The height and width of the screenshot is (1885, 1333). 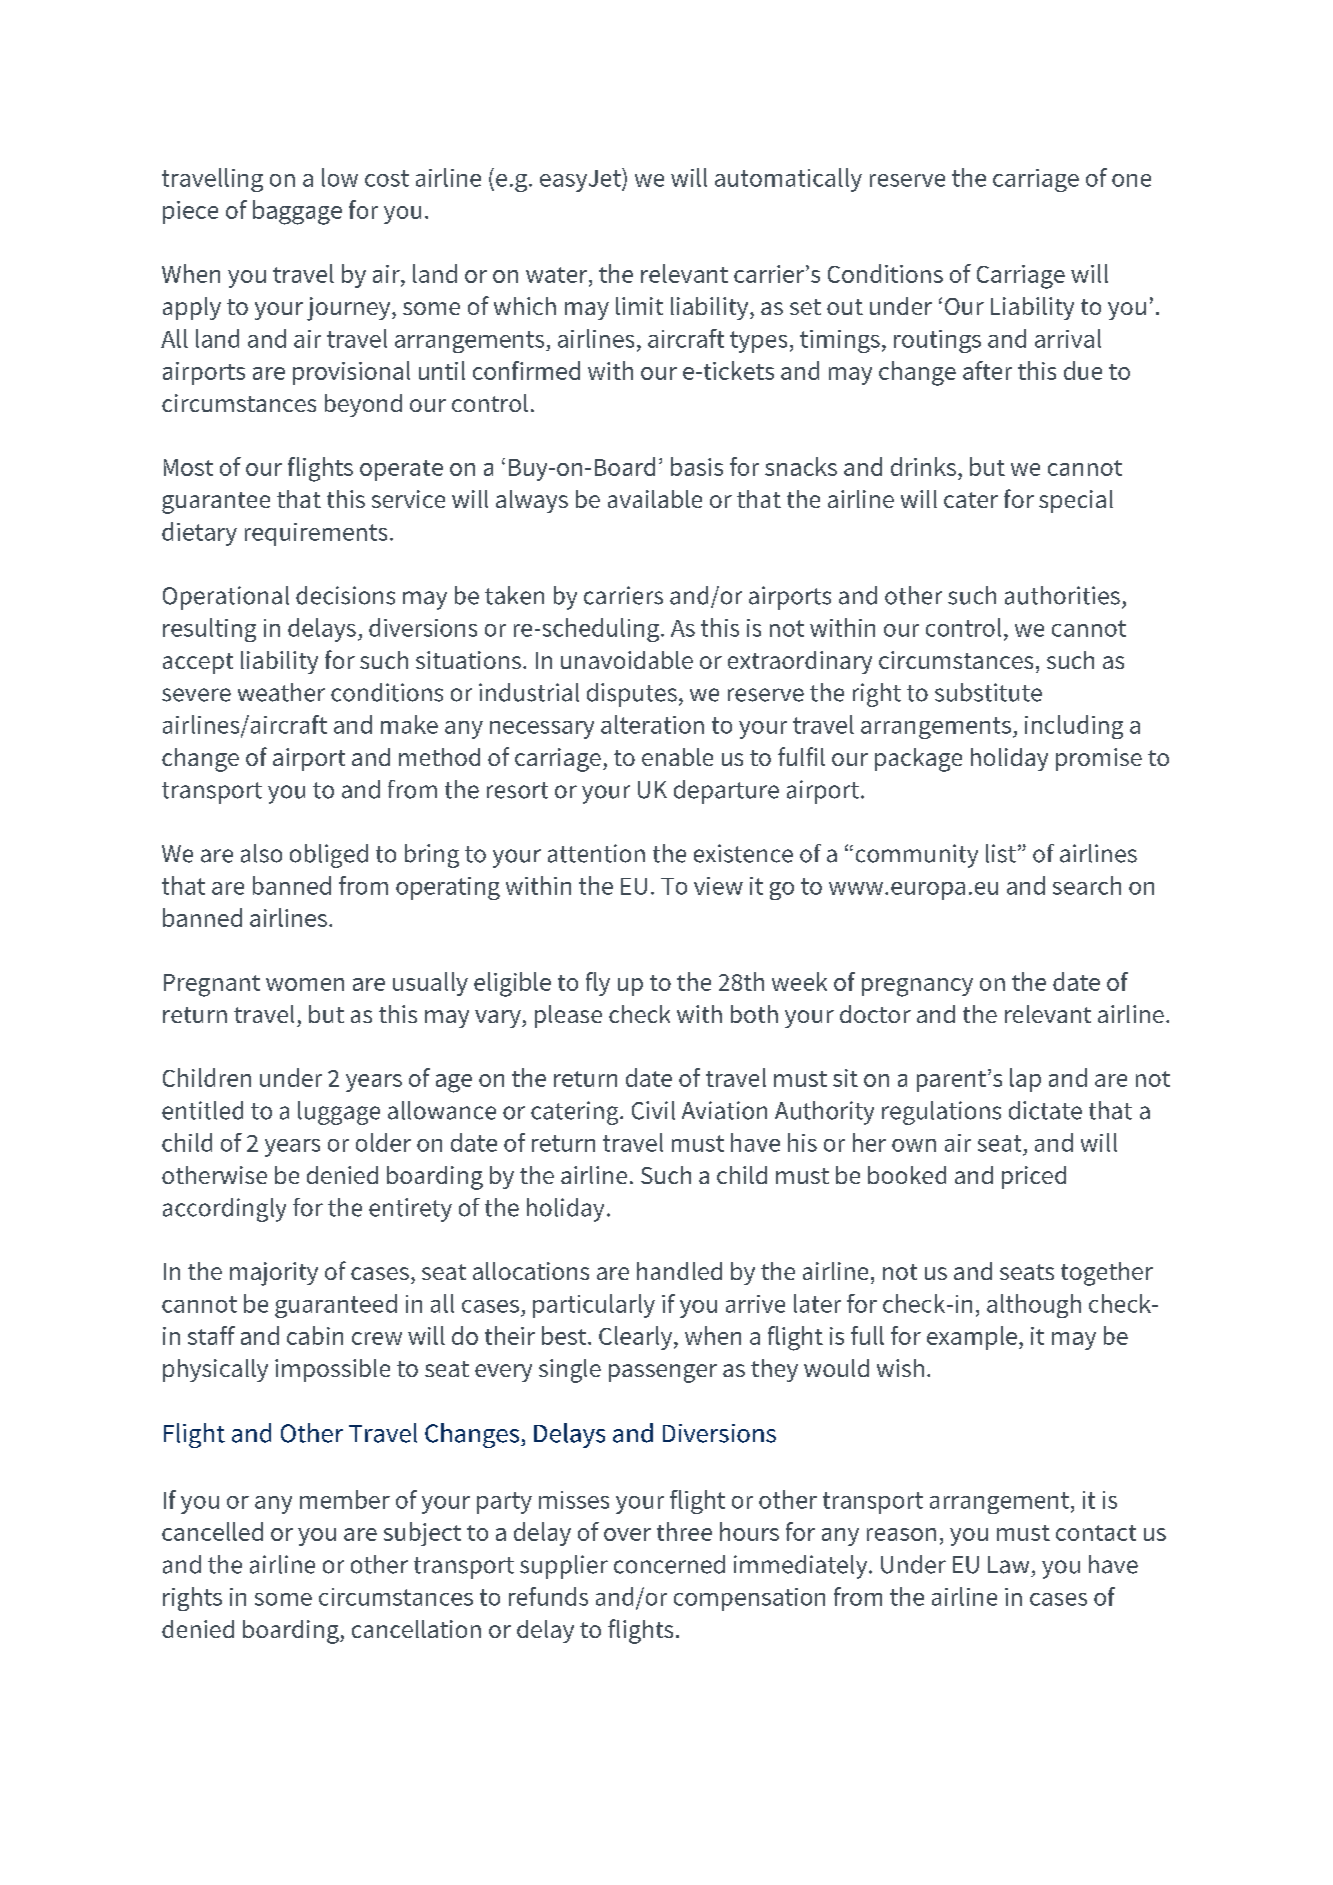 I want to click on concerned, so click(x=669, y=1564).
